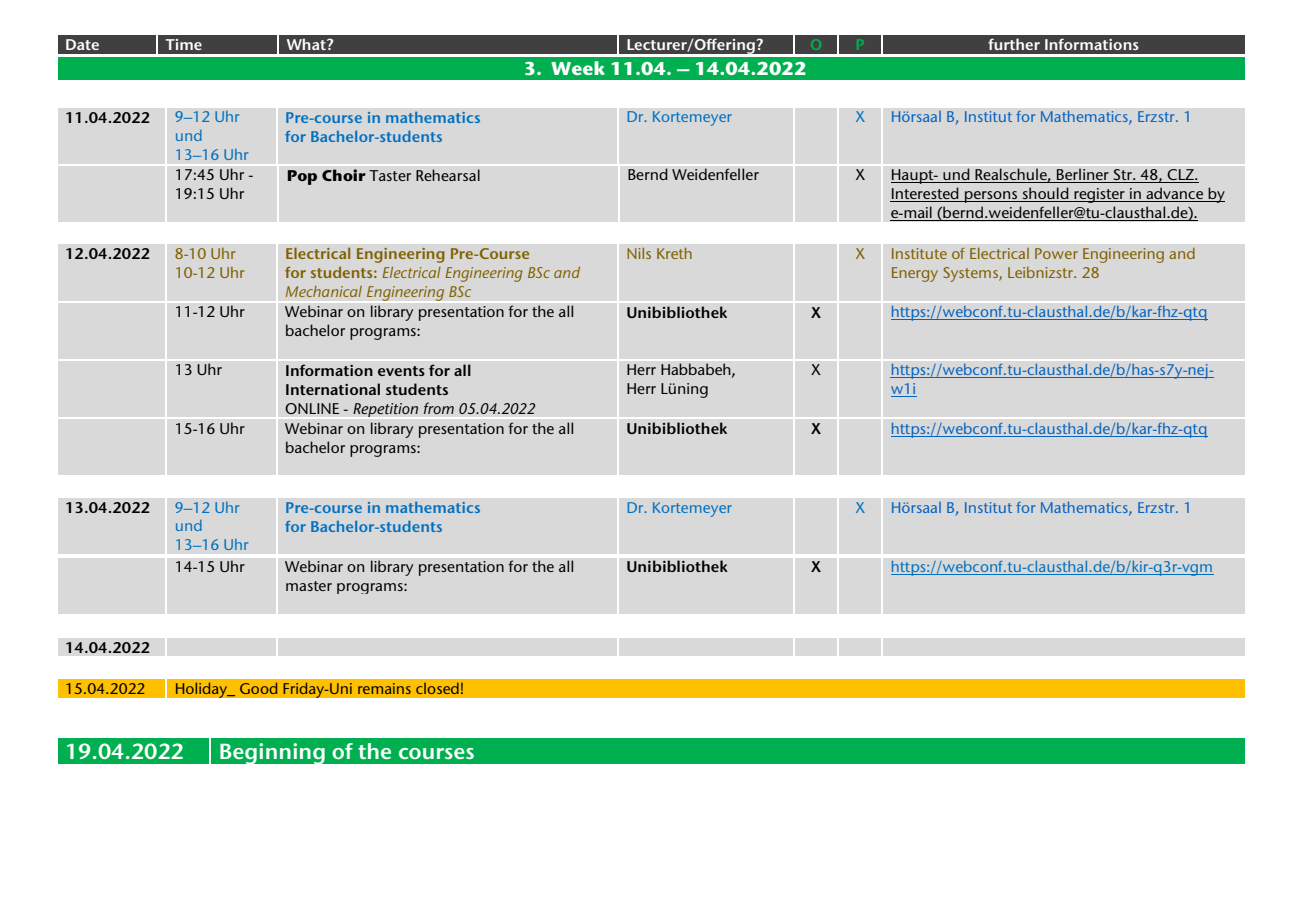 The width and height of the page is (1308, 924). What do you see at coordinates (183, 44) in the page?
I see `Time` at bounding box center [183, 44].
